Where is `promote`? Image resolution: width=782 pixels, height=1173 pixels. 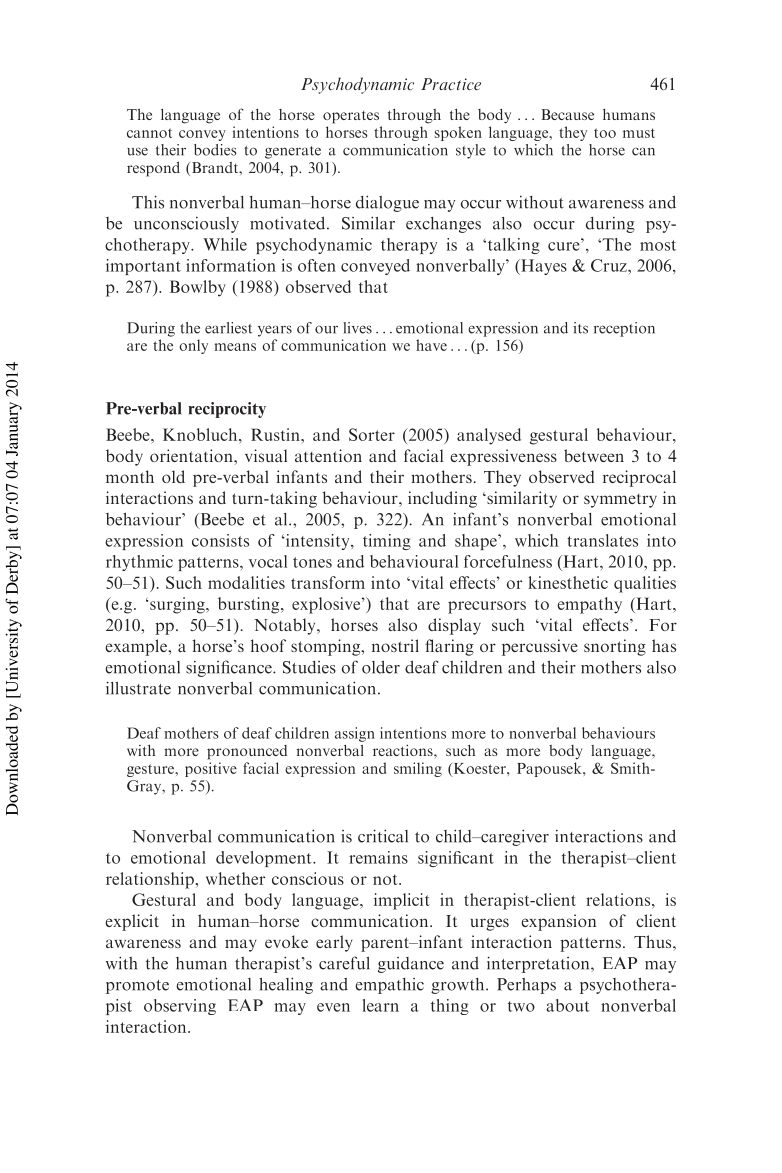
promote is located at coordinates (137, 987).
